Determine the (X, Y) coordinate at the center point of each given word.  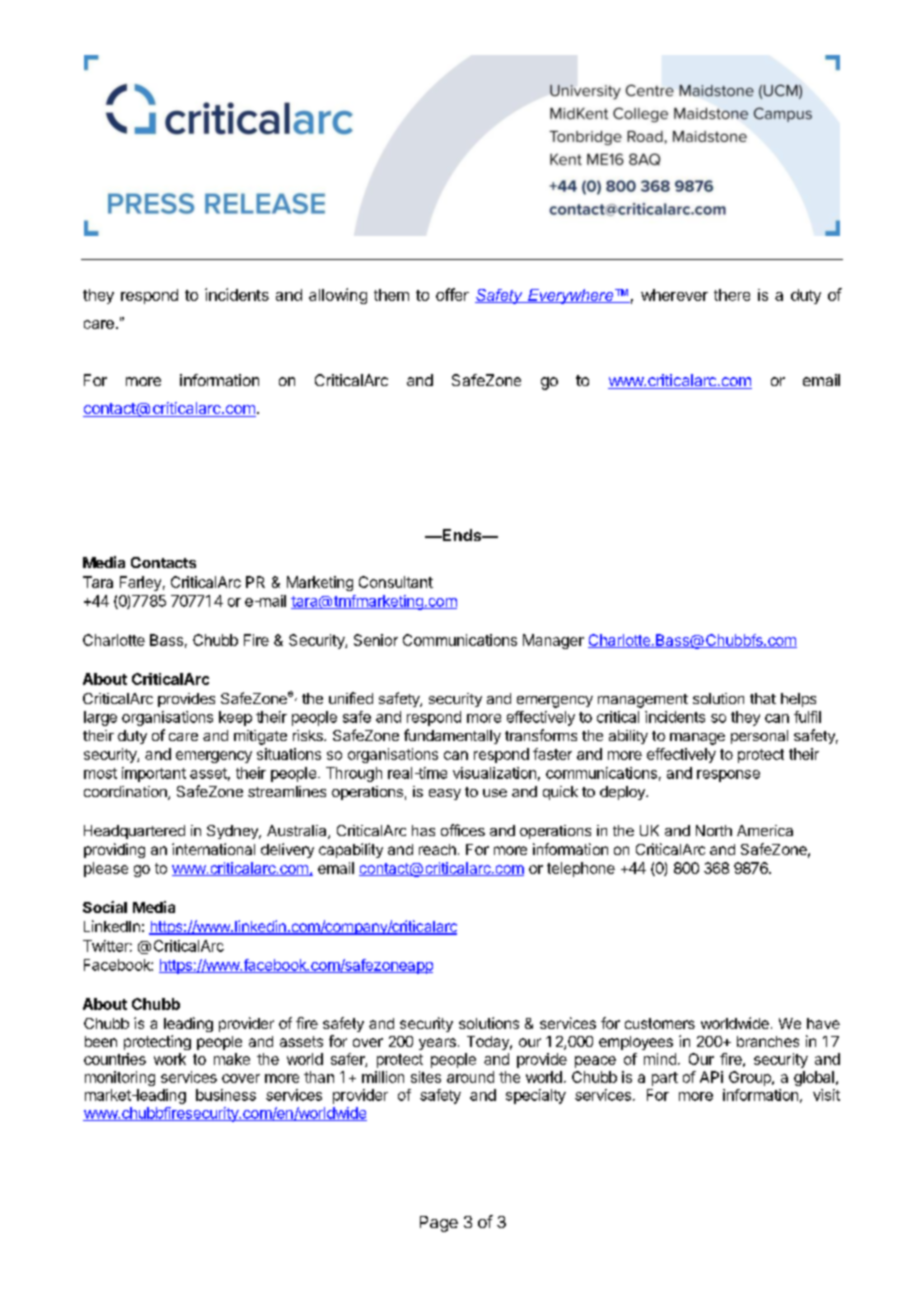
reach (437, 849)
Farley (140, 583)
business (226, 1095)
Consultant (396, 582)
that (763, 698)
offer (452, 294)
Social (105, 907)
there (732, 295)
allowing (338, 296)
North (714, 830)
